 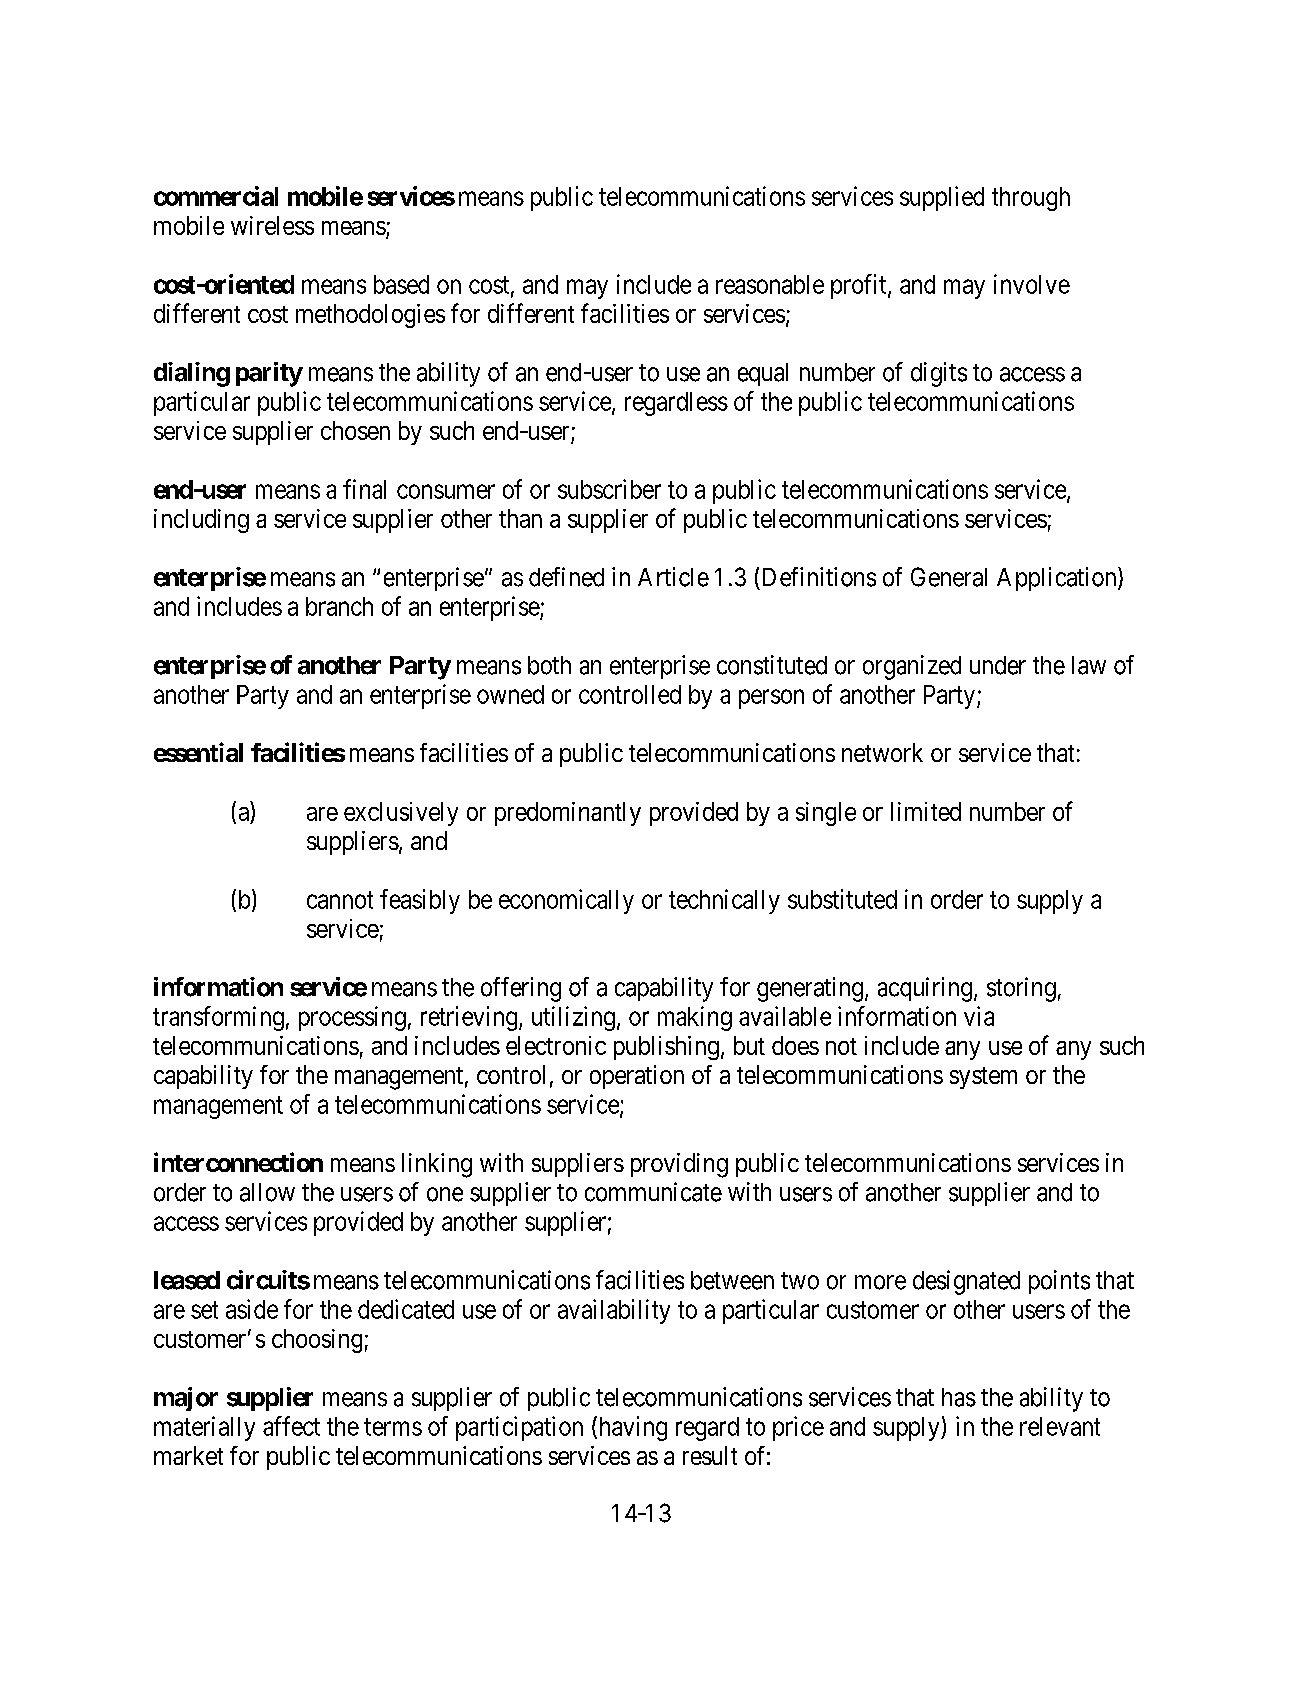 What do you see at coordinates (631, 1428) in the document?
I see `having` at bounding box center [631, 1428].
